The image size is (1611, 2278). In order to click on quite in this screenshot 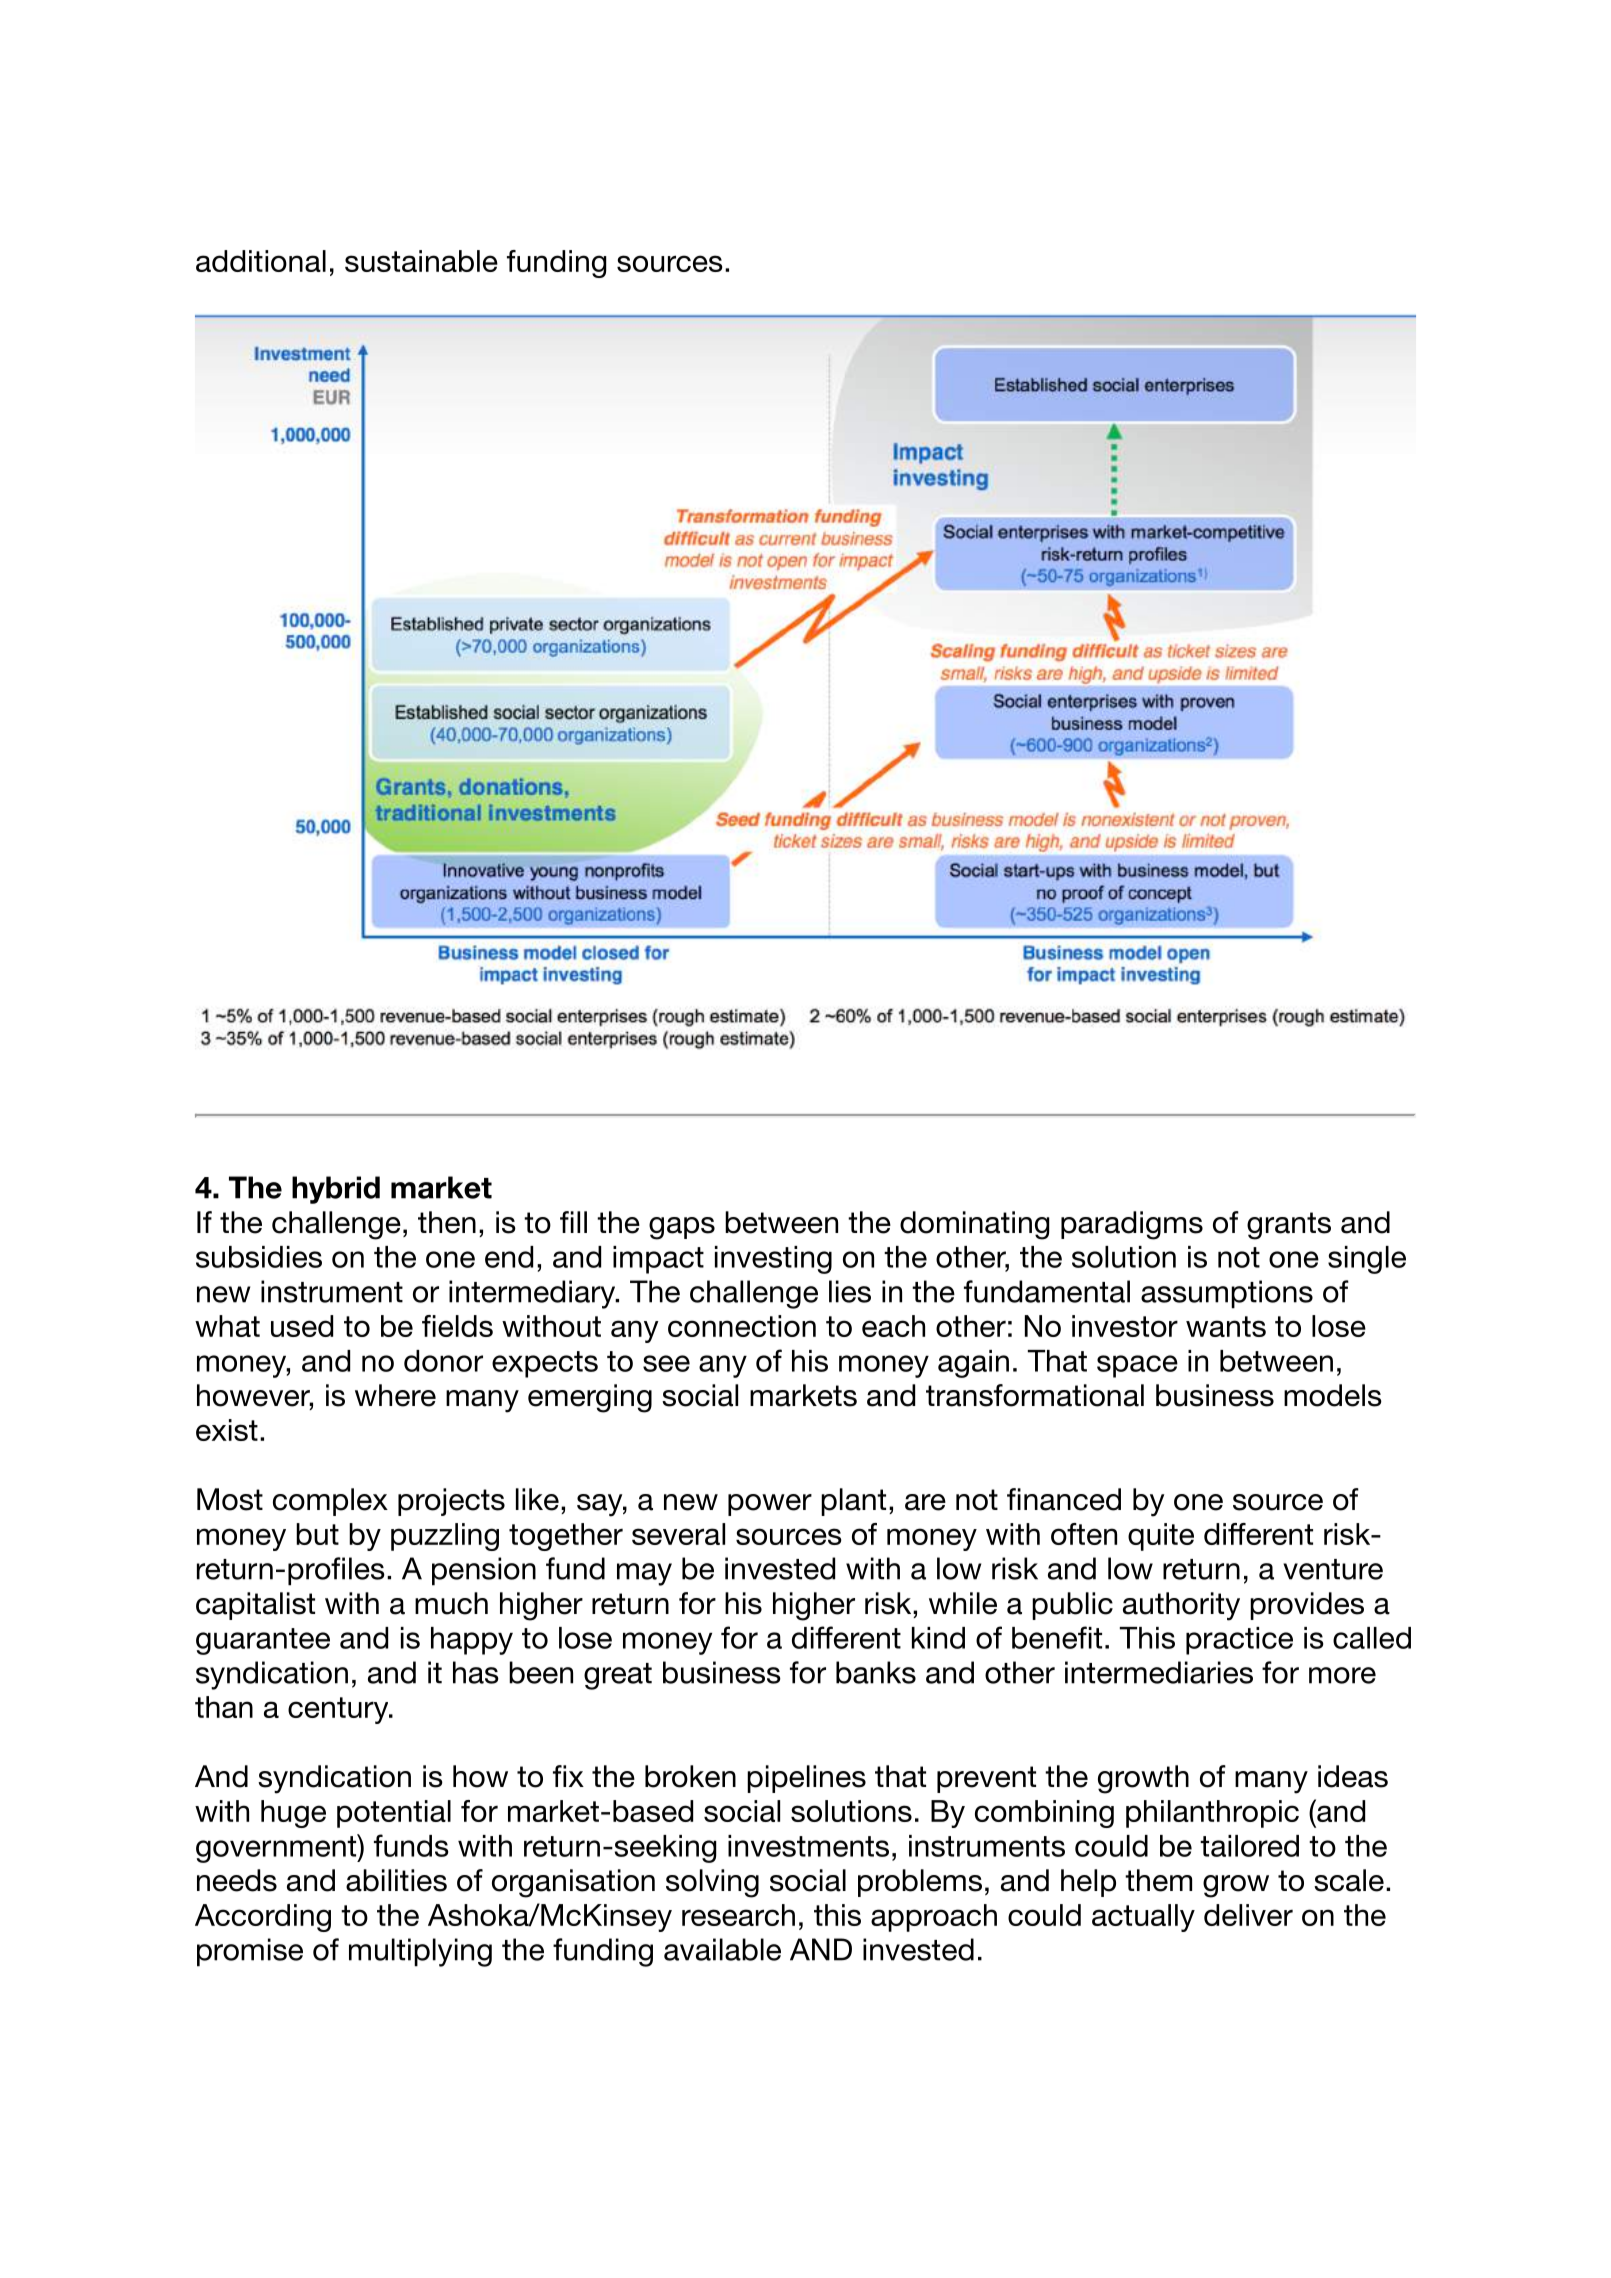, I will do `click(1161, 1537)`.
